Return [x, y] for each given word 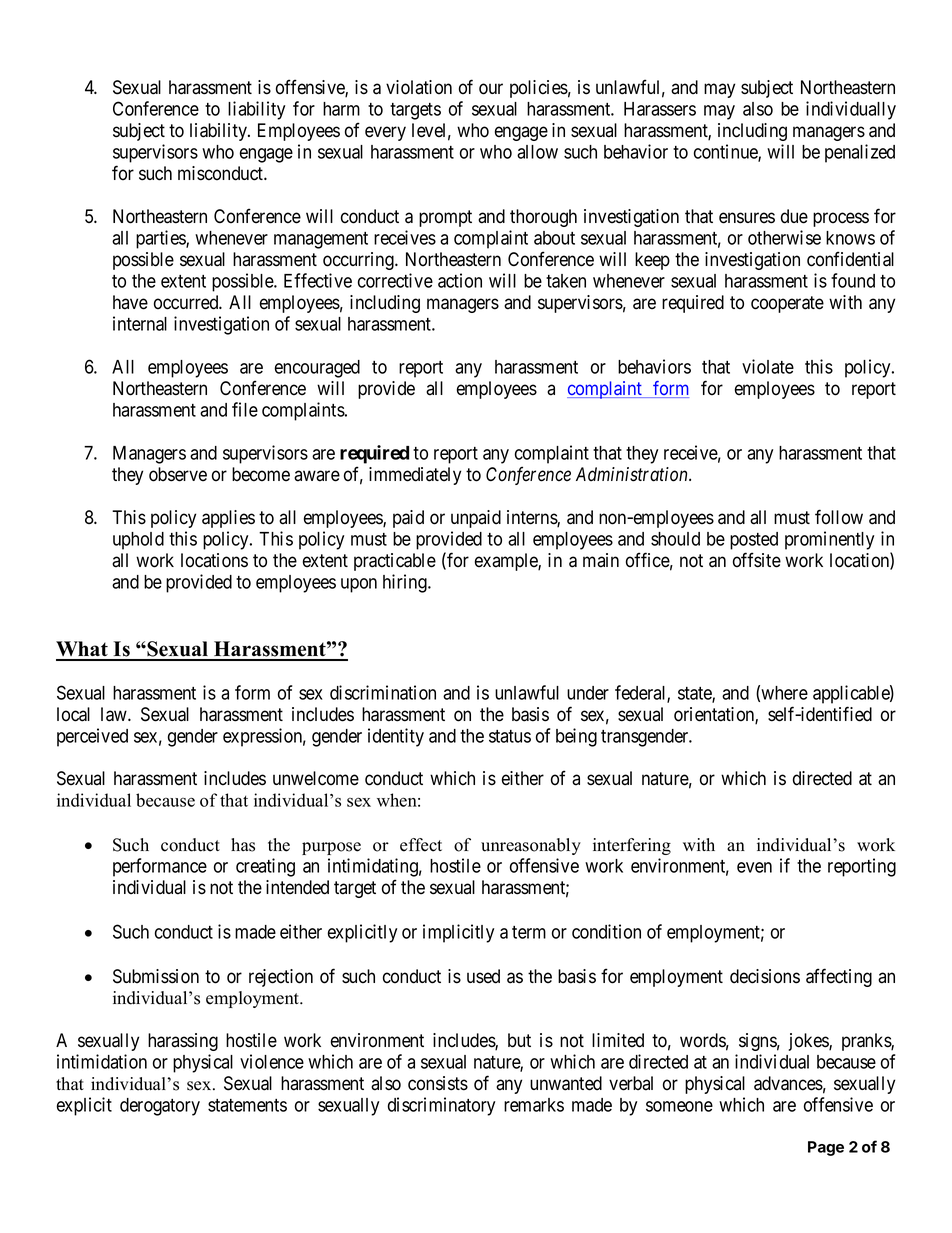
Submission [156, 976]
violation [419, 87]
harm [341, 109]
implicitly [458, 933]
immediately [415, 476]
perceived [92, 737]
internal [140, 323]
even [754, 867]
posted [754, 541]
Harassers [660, 109]
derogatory [160, 1107]
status [510, 736]
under [588, 693]
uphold [138, 541]
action [460, 280]
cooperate [787, 304]
